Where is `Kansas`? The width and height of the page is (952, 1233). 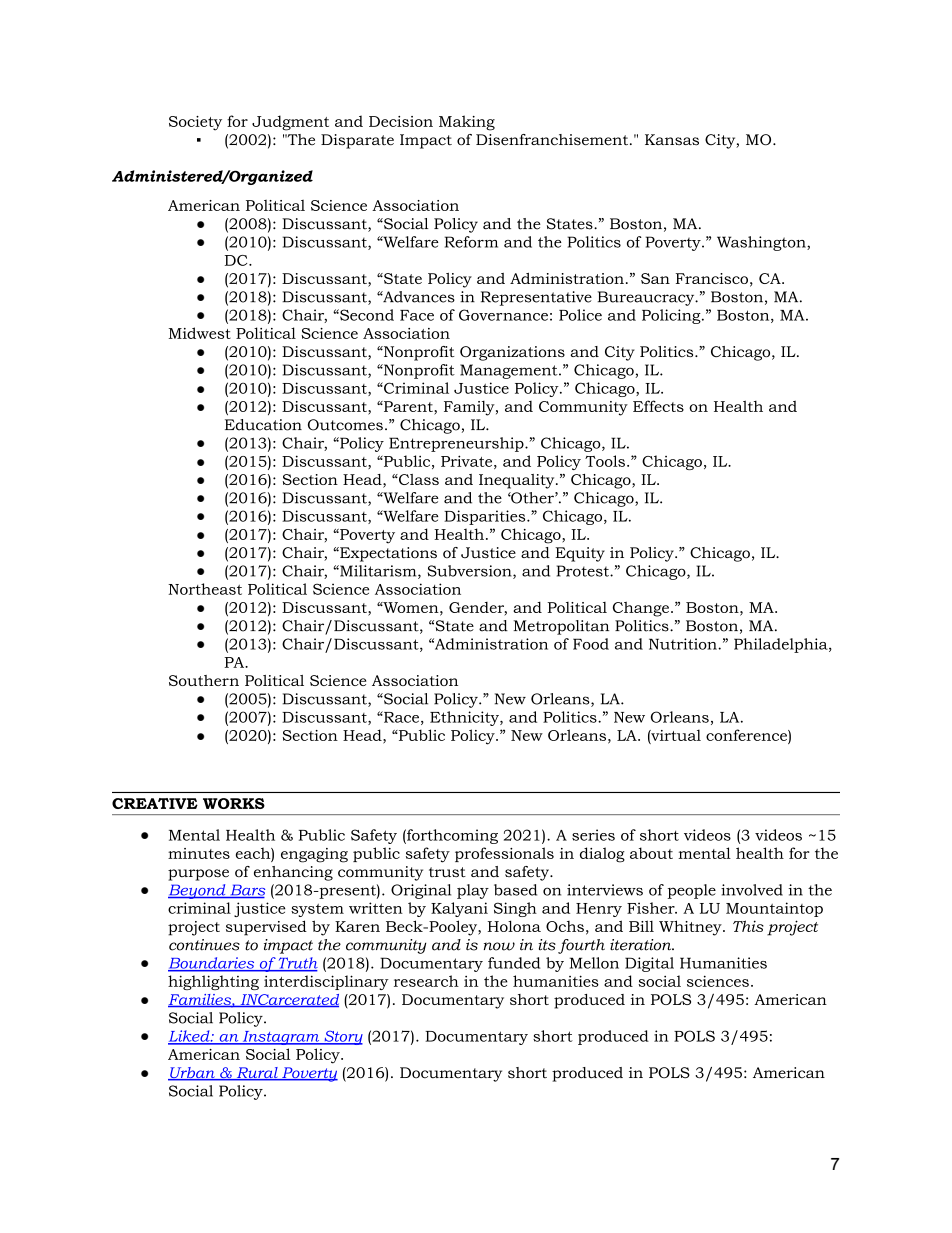
Kansas is located at coordinates (672, 140).
